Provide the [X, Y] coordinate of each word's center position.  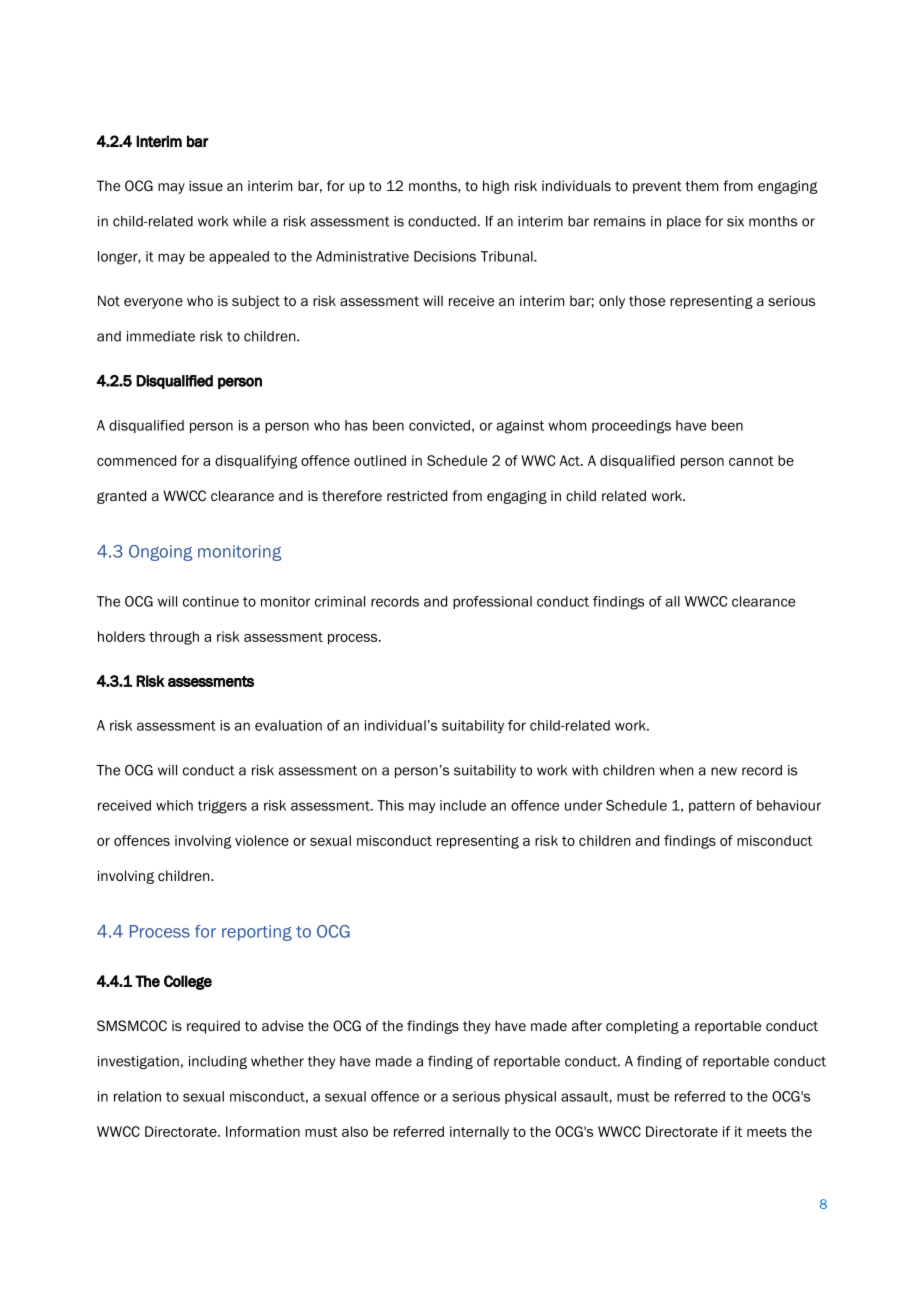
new [724, 771]
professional [492, 602]
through [174, 638]
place [684, 222]
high [496, 187]
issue [206, 185]
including [218, 1062]
